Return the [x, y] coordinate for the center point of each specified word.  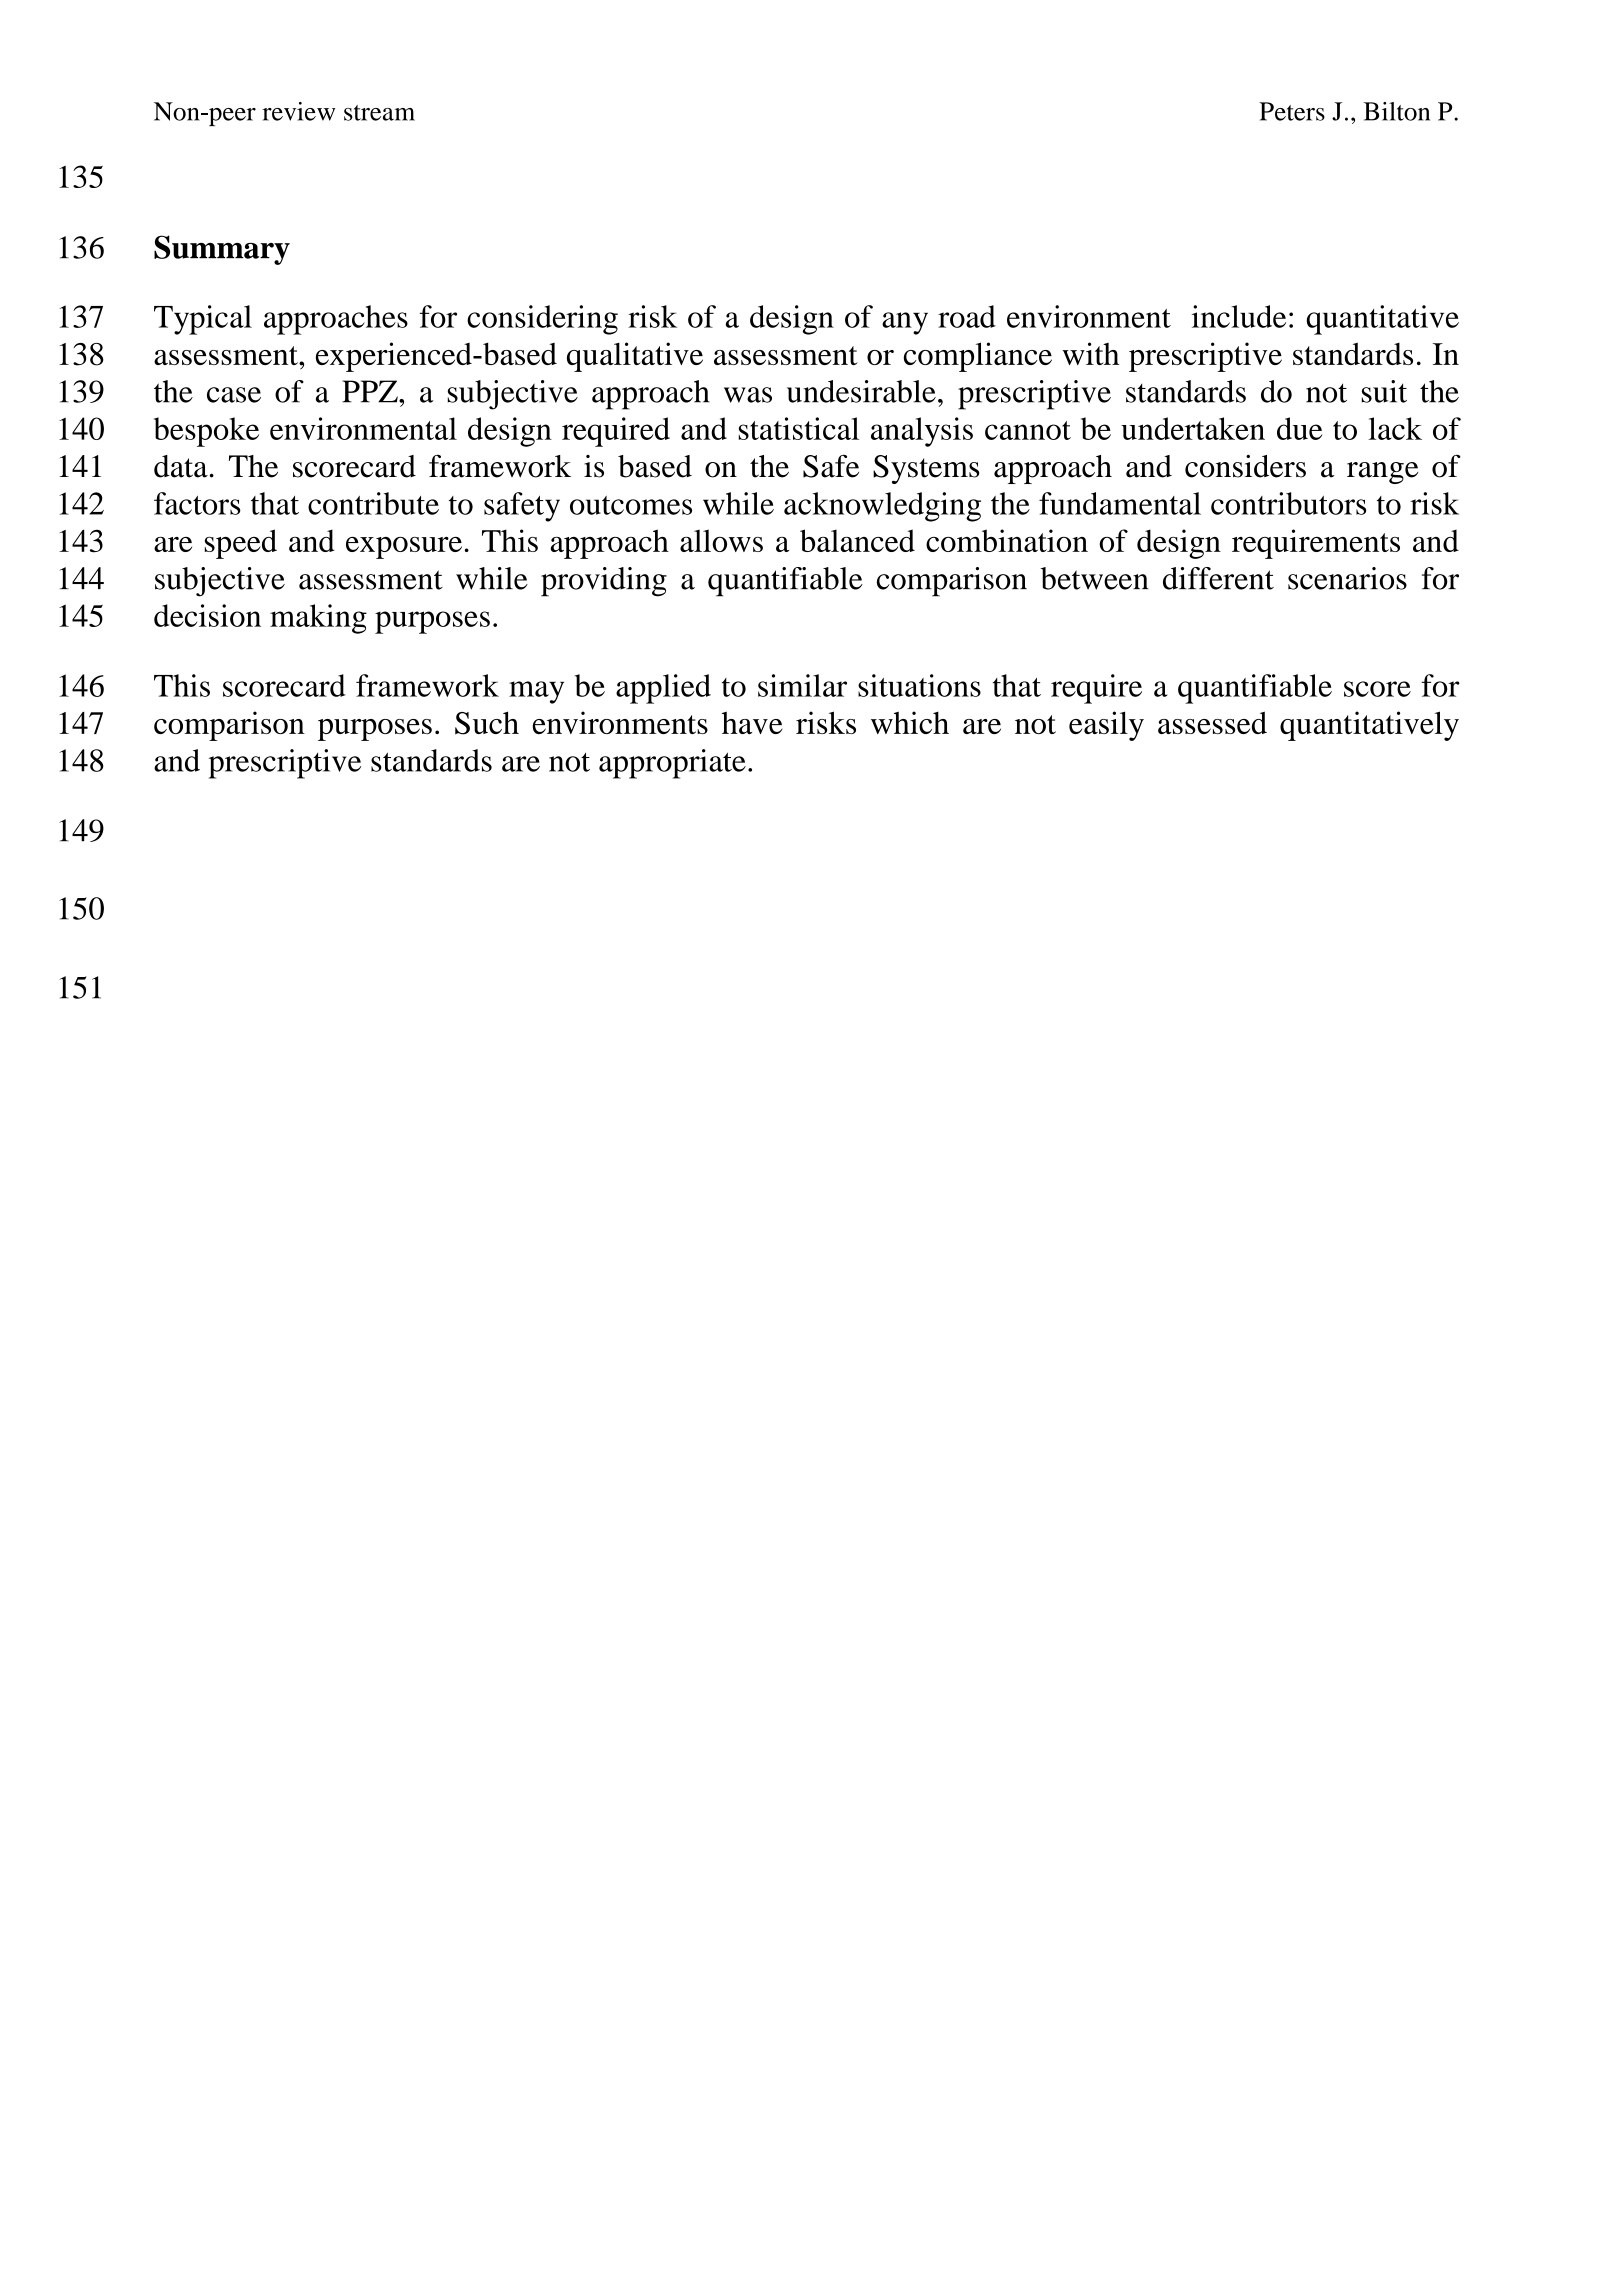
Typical [203, 320]
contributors [1289, 503]
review [298, 111]
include [1239, 316]
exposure [404, 548]
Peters [1292, 111]
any [905, 323]
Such [487, 723]
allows [721, 540]
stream [379, 113]
